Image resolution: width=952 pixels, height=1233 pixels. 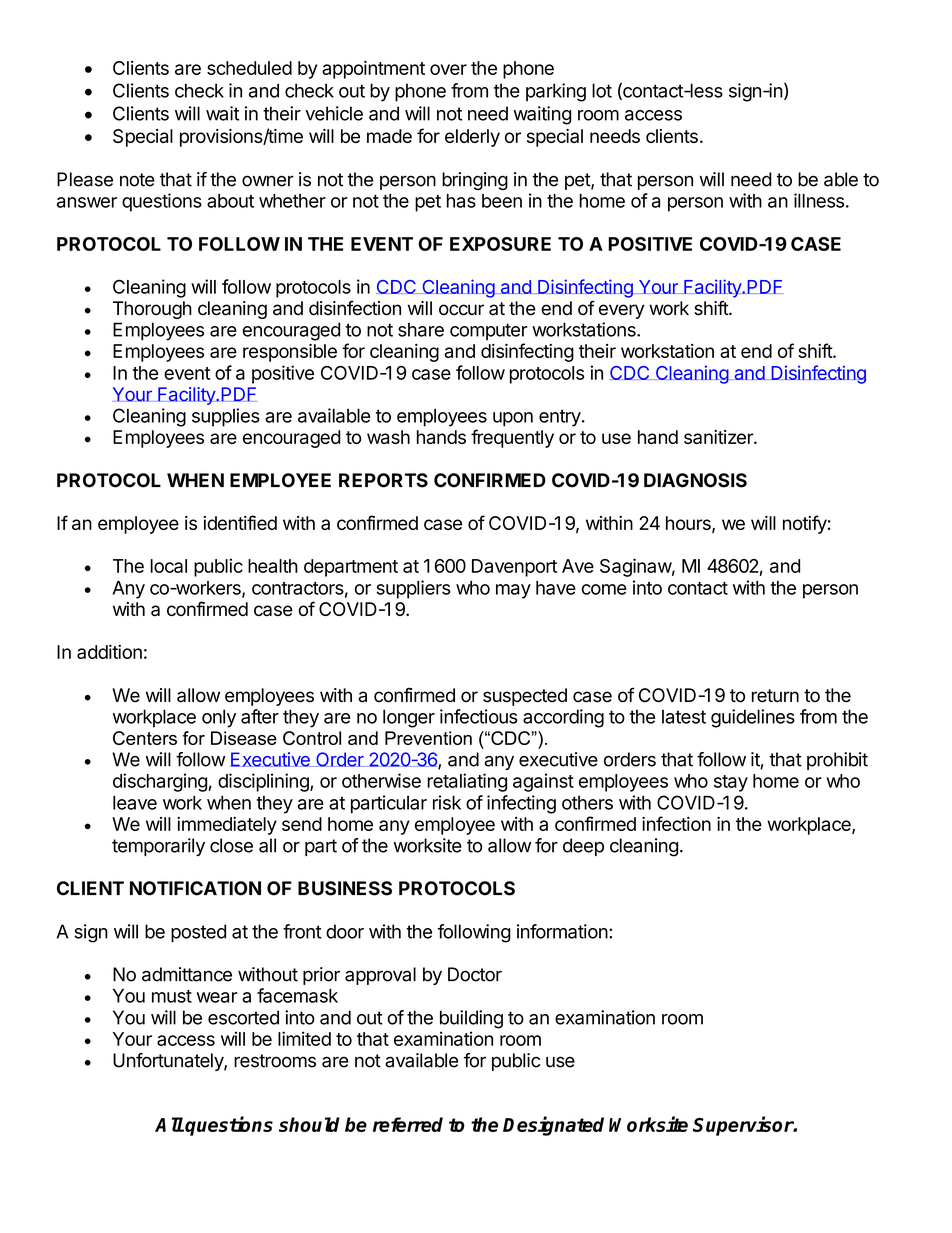 I want to click on scheduled, so click(x=249, y=68).
